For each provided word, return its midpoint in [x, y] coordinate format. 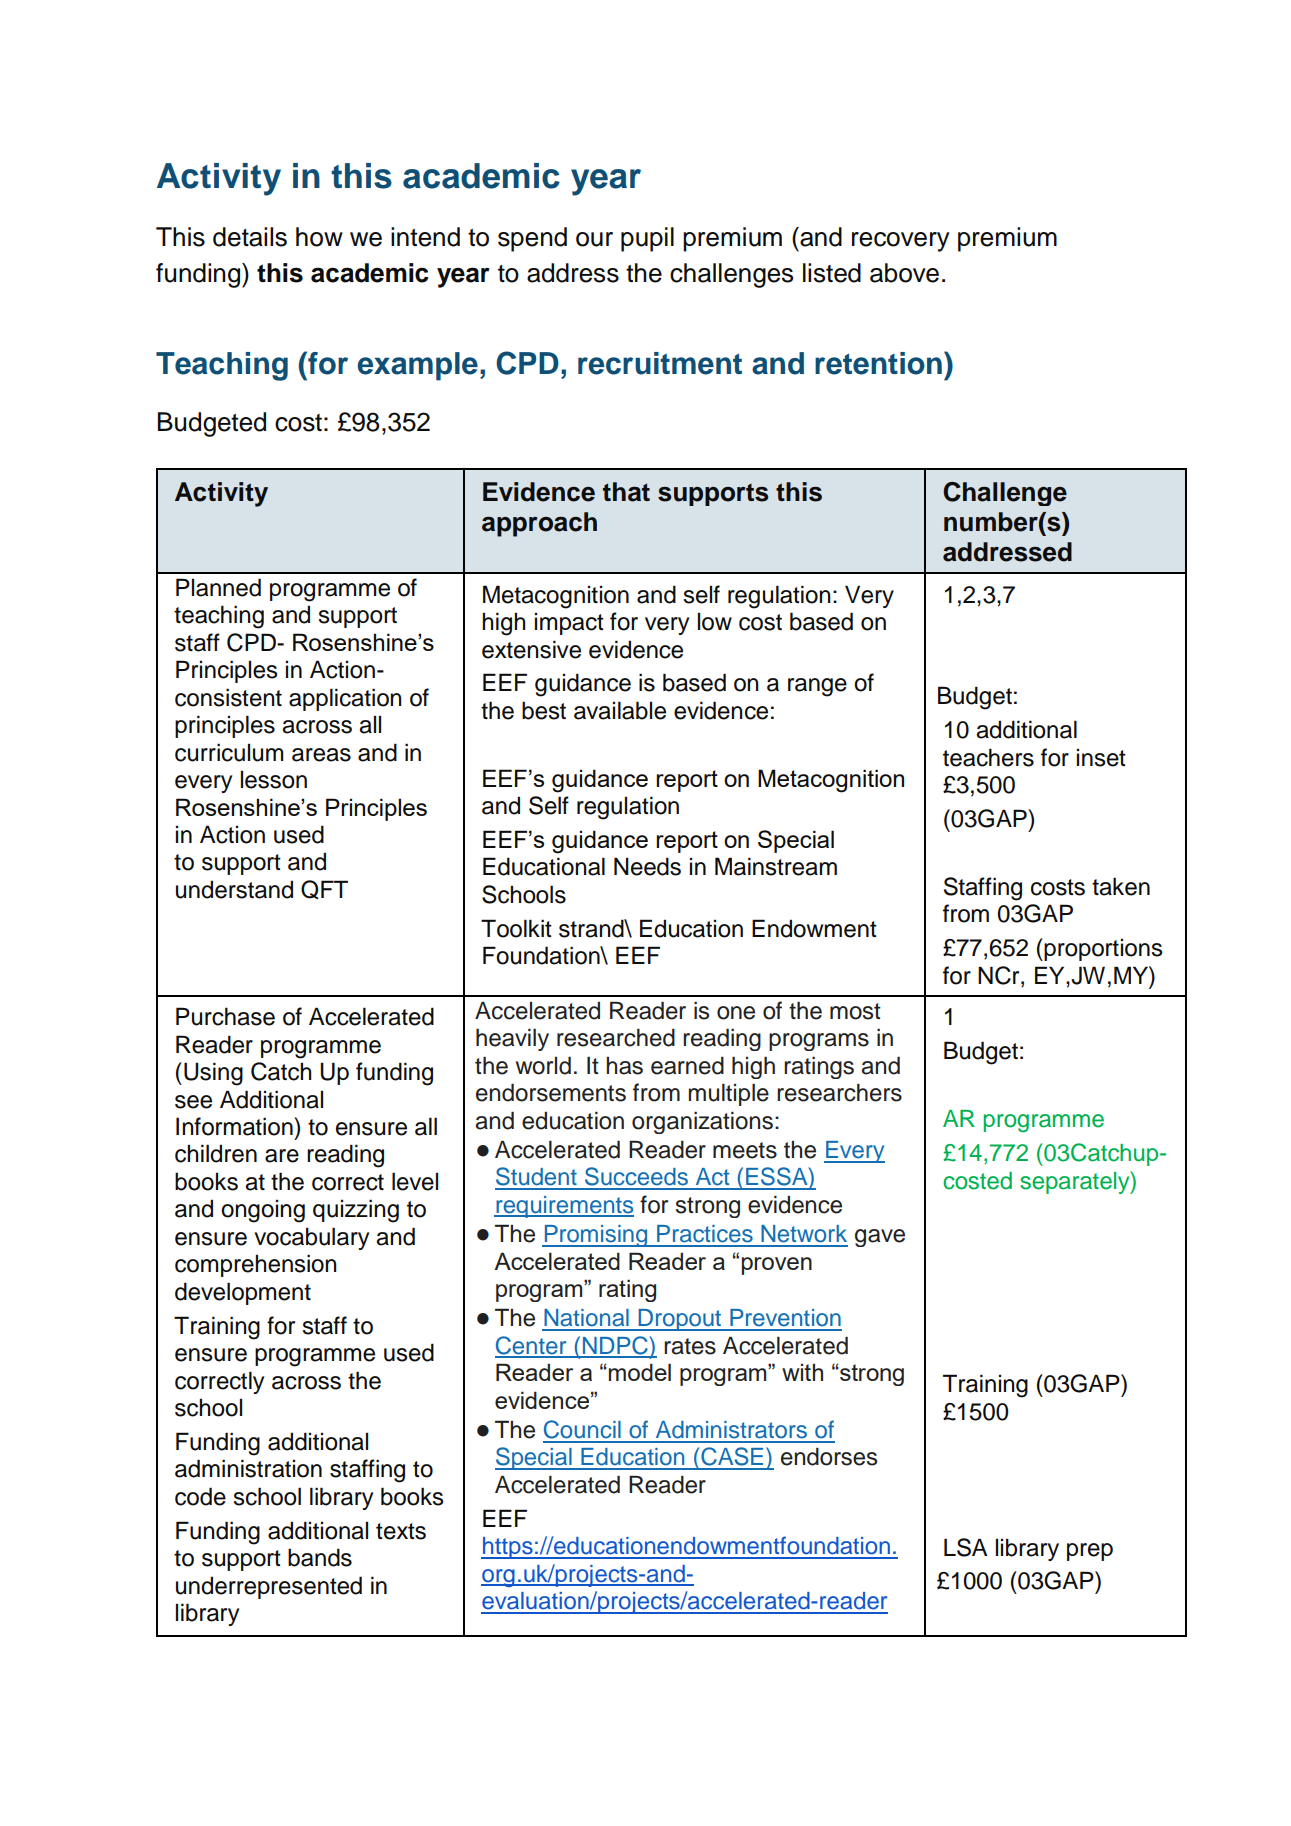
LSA [966, 1547]
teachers [988, 757]
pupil [647, 239]
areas [321, 755]
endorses [829, 1457]
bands [320, 1557]
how [319, 237]
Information [235, 1126]
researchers [839, 1092]
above [904, 273]
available [620, 710]
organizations [702, 1122]
